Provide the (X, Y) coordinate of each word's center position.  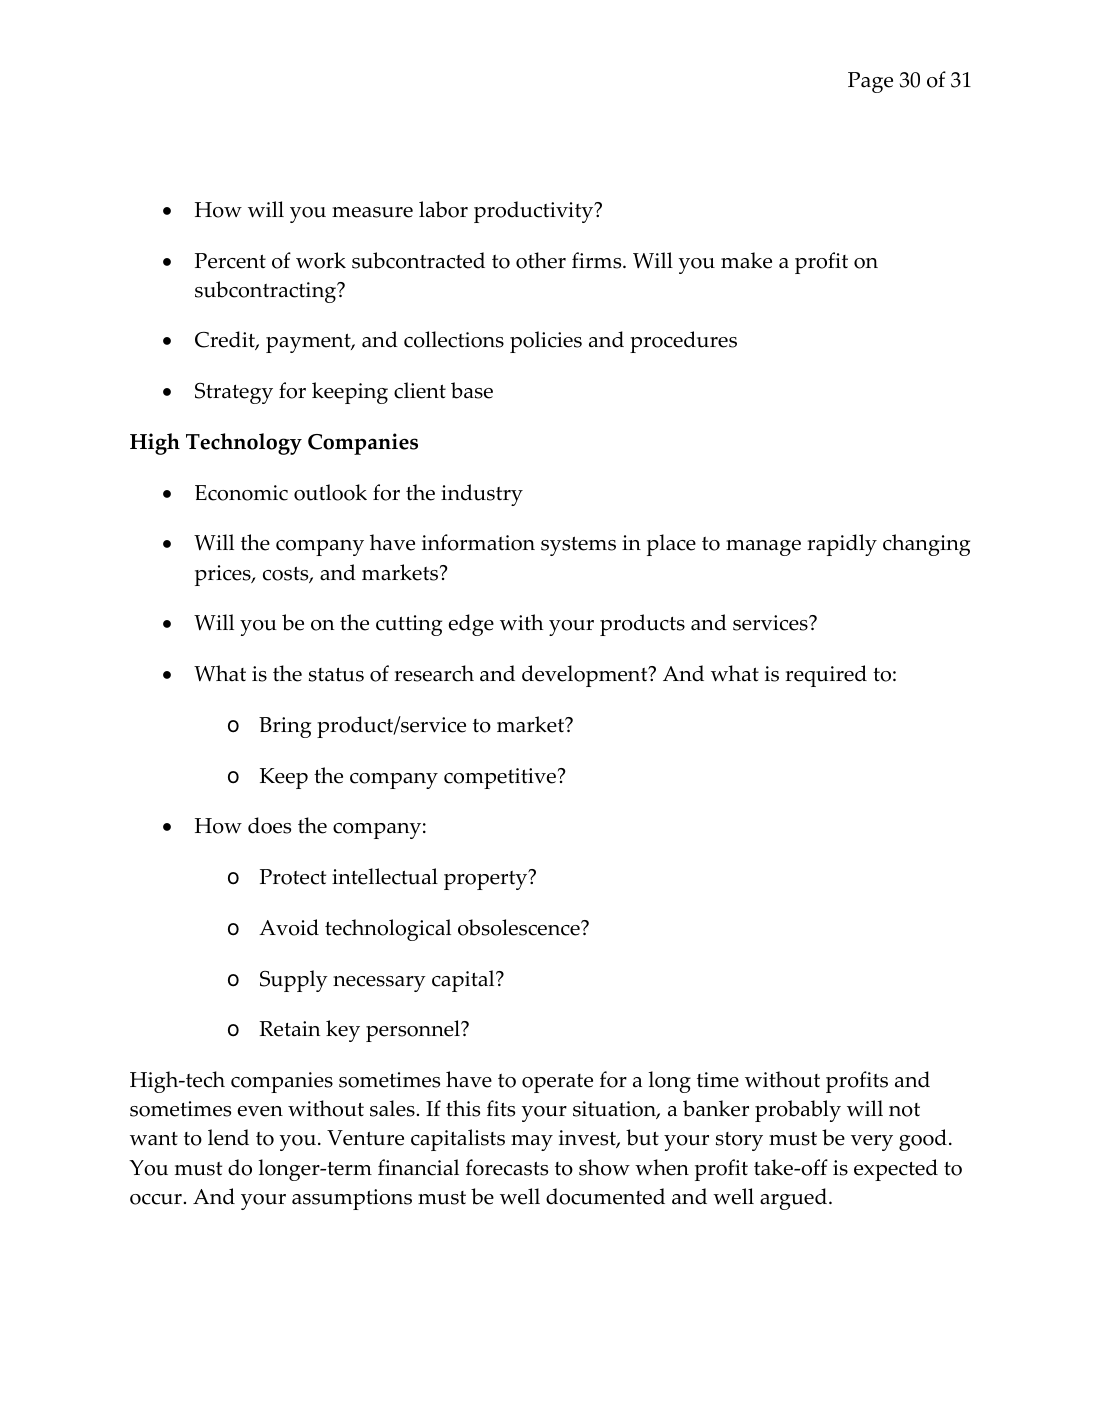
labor (443, 209)
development (586, 676)
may (532, 1143)
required (826, 676)
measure (372, 212)
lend (228, 1137)
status (336, 675)
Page (870, 82)
